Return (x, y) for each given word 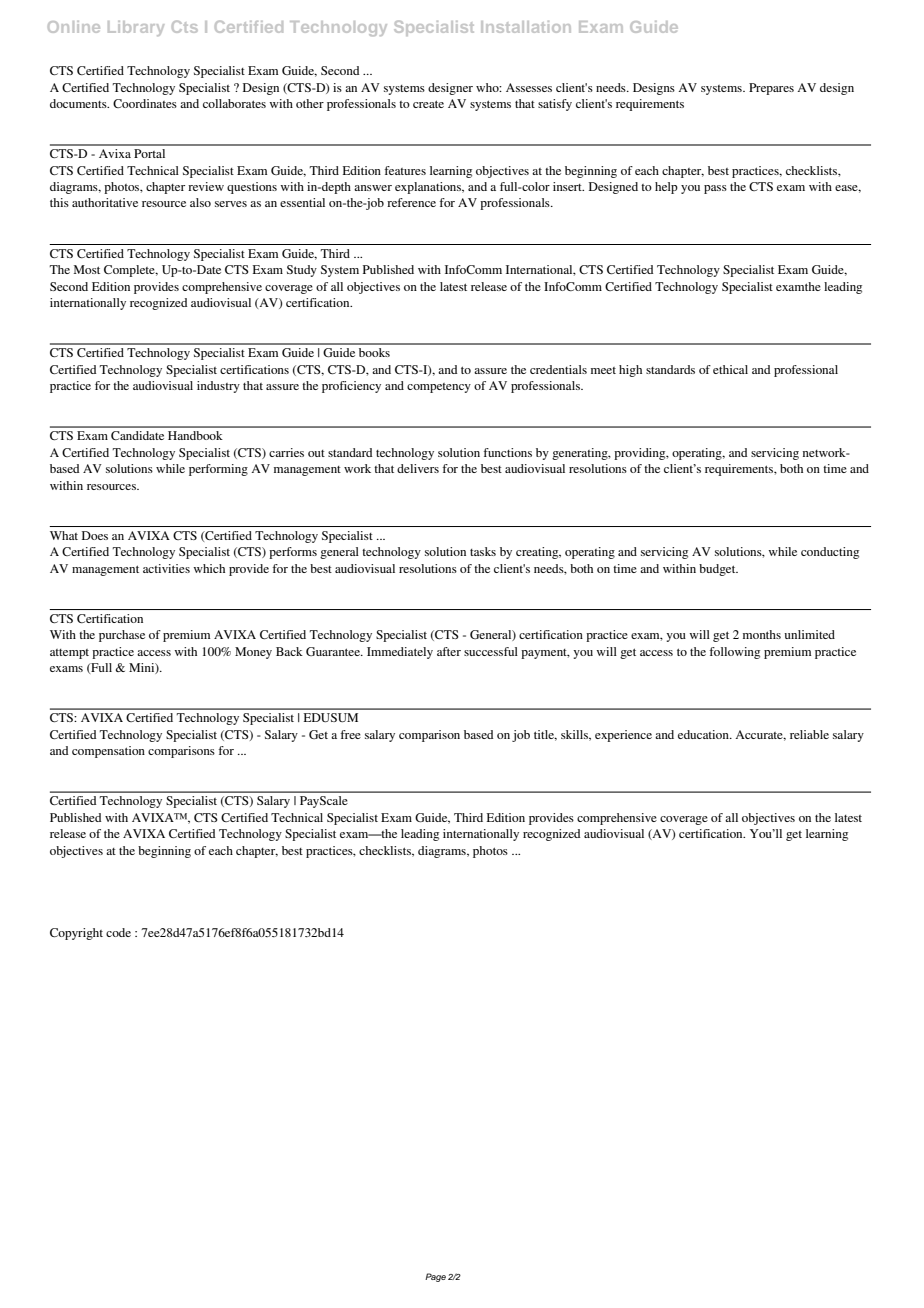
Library (136, 28)
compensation (108, 752)
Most (87, 269)
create (428, 104)
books (374, 352)
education (704, 734)
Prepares (771, 89)
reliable (809, 734)
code (118, 932)
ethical (730, 369)
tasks (483, 551)
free (351, 734)
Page (435, 1277)
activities (166, 568)
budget (718, 570)
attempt (69, 654)
